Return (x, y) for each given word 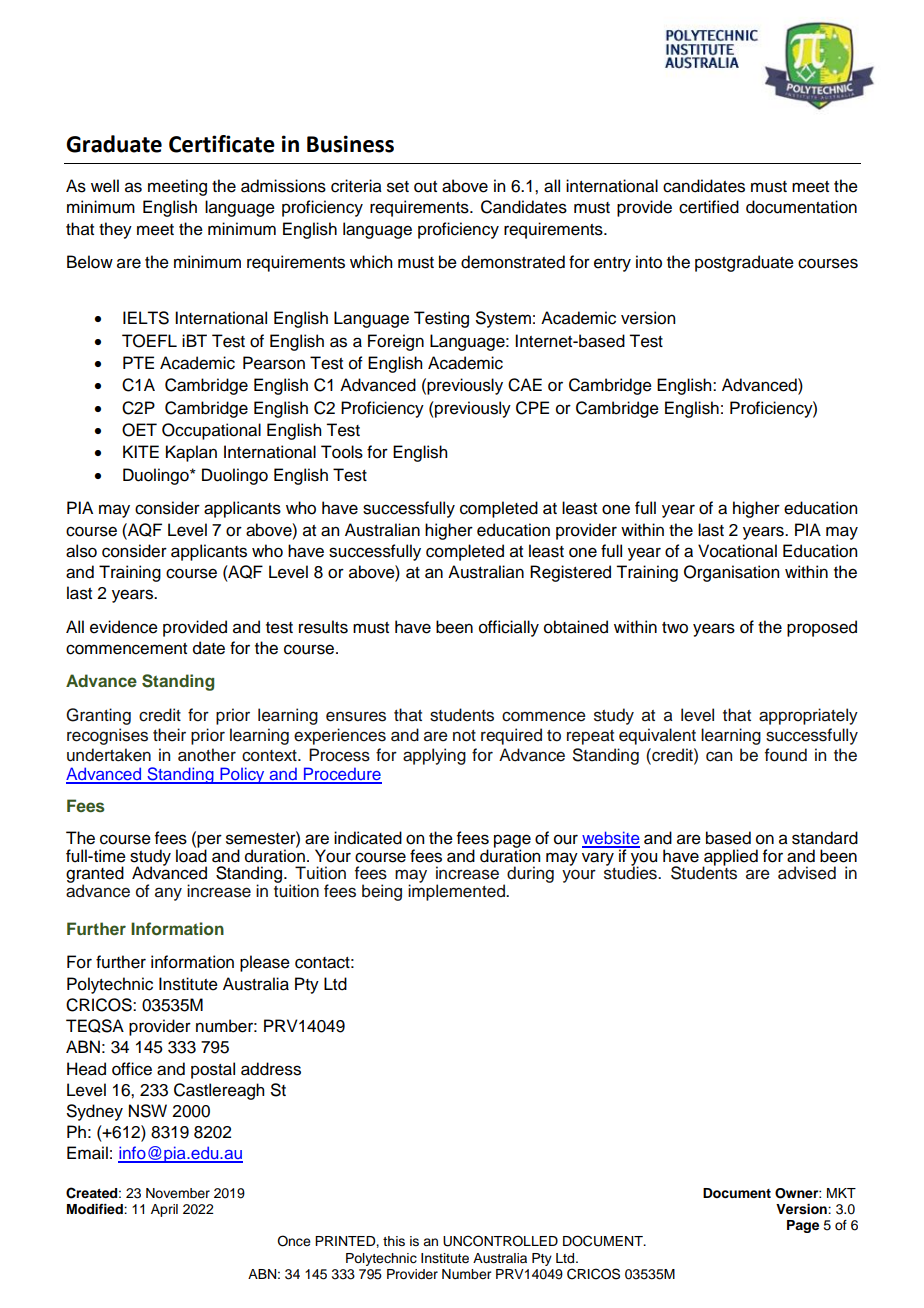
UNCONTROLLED (500, 1241)
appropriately (808, 716)
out (425, 187)
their (169, 735)
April (164, 1210)
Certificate (222, 144)
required (511, 736)
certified (709, 207)
